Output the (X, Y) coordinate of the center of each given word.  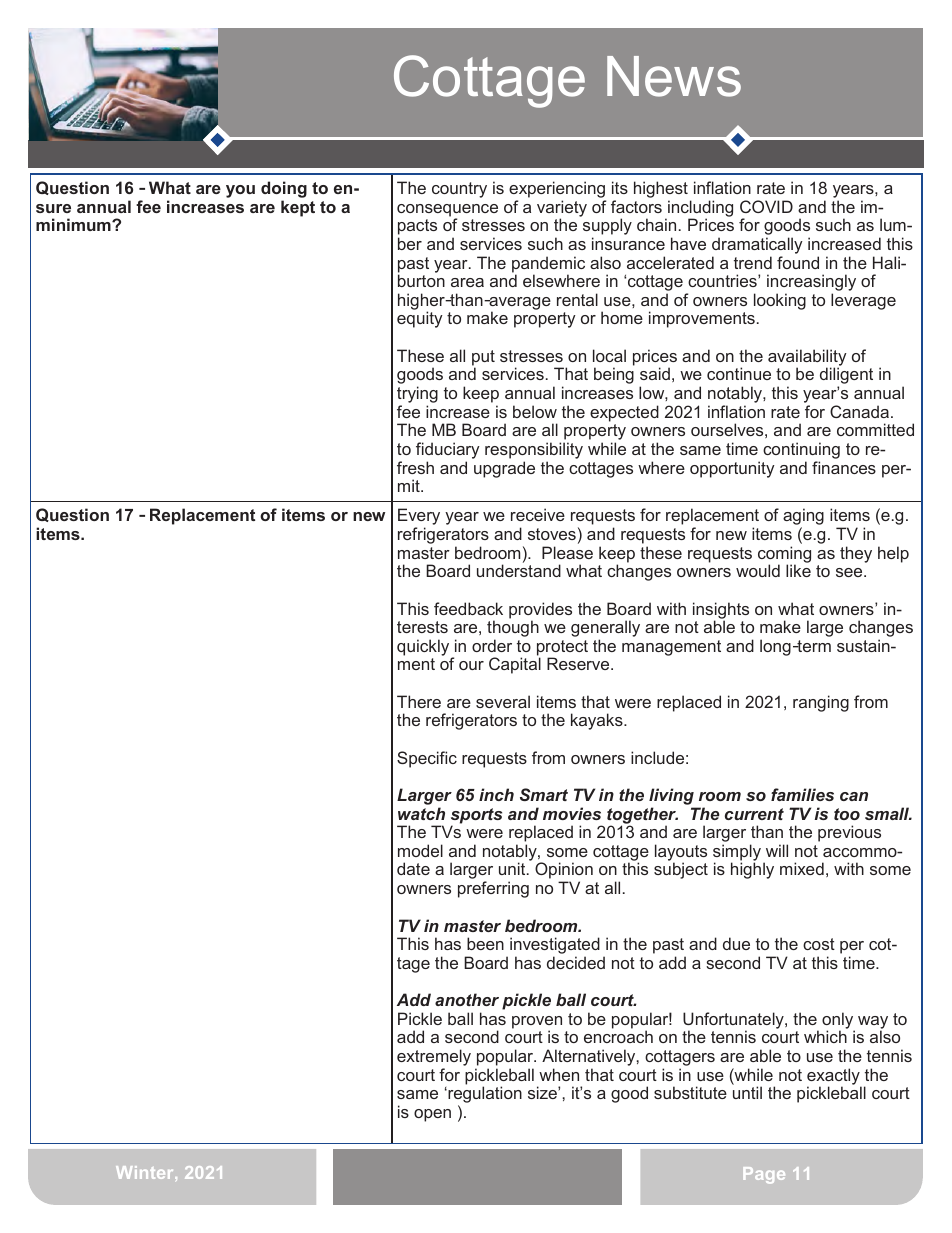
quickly (423, 647)
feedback (468, 608)
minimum (74, 224)
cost (819, 944)
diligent (846, 377)
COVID (766, 206)
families (802, 794)
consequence (447, 211)
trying (417, 396)
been (485, 943)
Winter (146, 1172)
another (467, 999)
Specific (427, 759)
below (535, 411)
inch (496, 794)
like (798, 570)
